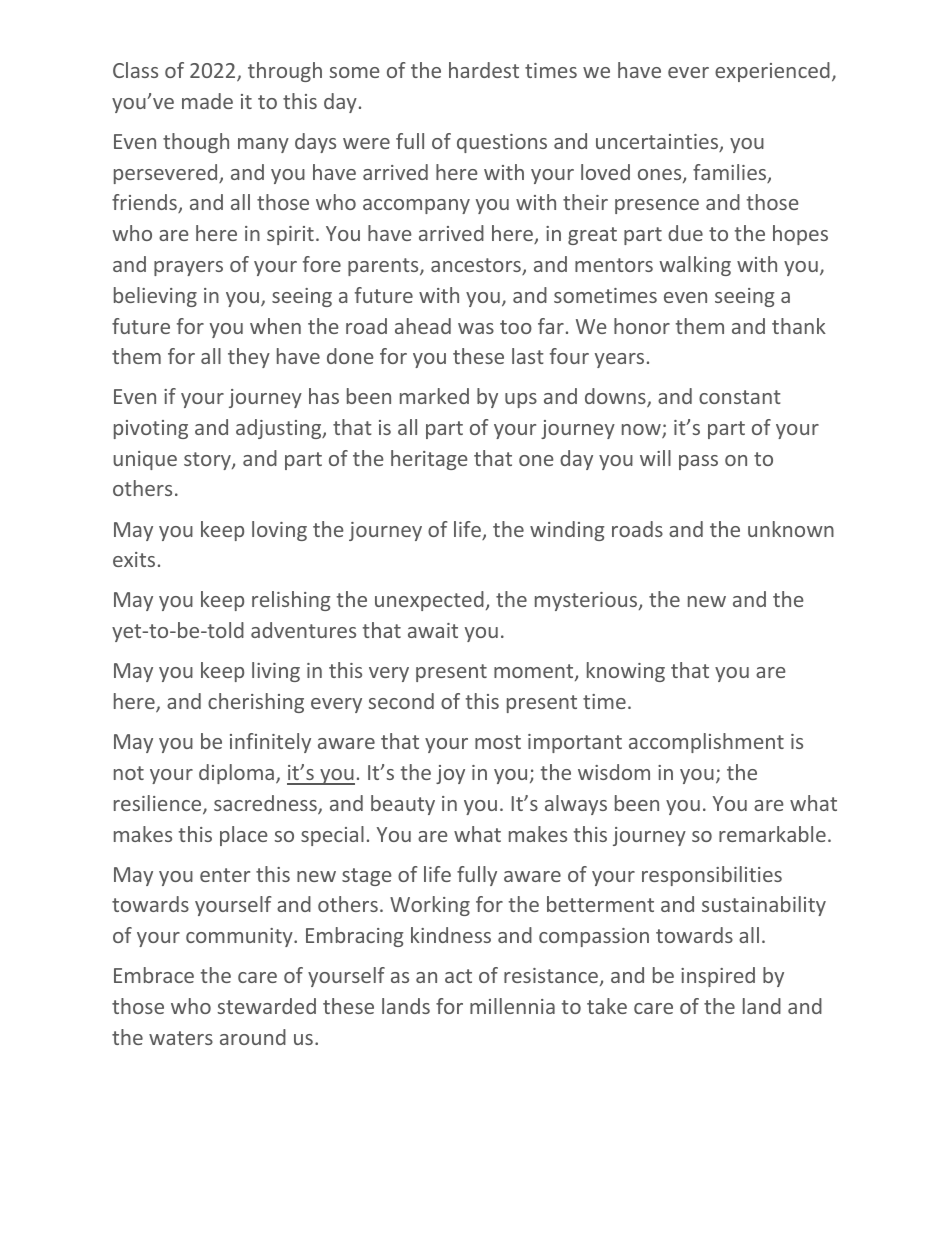  Describe the element at coordinates (642, 326) in the document. I see `honor` at that location.
